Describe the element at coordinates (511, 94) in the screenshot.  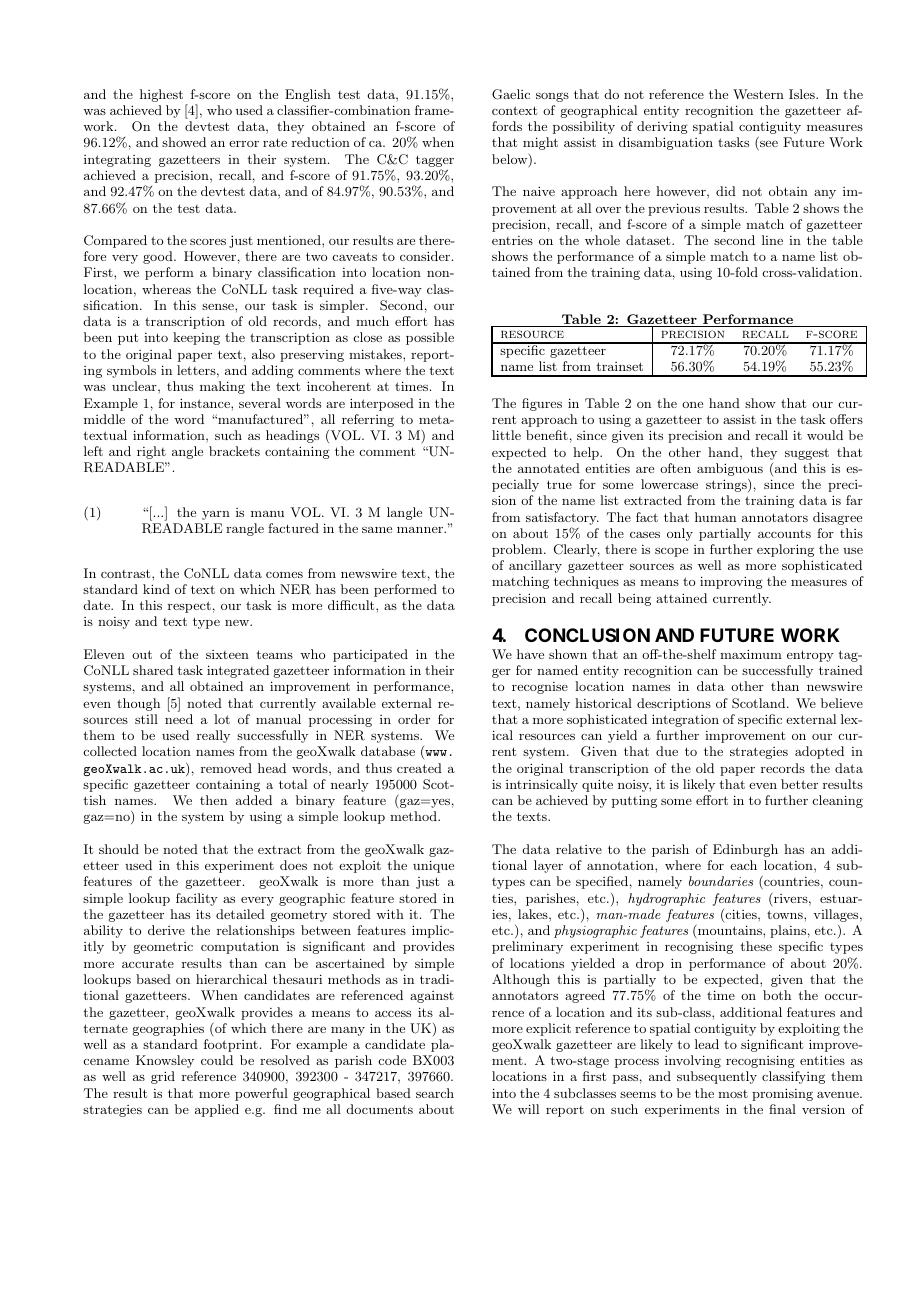
I see `Gaelic` at that location.
